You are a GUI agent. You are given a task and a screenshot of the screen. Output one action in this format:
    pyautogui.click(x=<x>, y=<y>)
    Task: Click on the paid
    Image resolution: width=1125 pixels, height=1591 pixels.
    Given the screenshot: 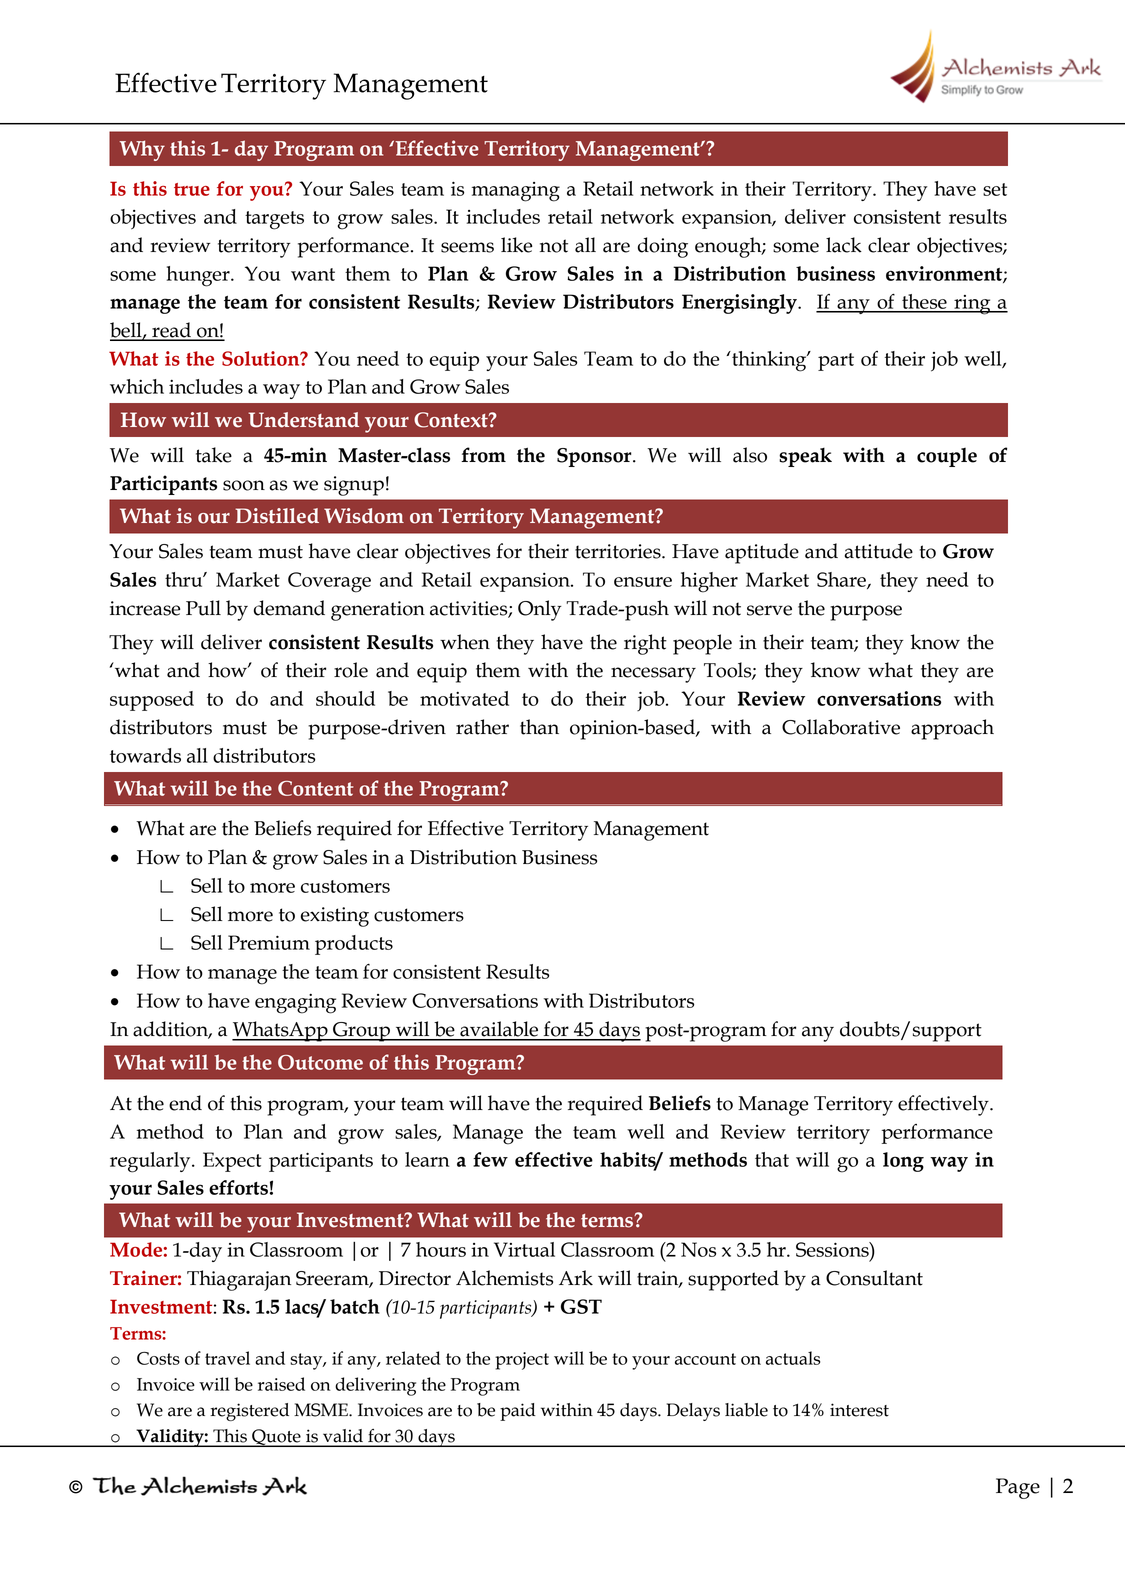 What is the action you would take?
    pyautogui.click(x=518, y=1412)
